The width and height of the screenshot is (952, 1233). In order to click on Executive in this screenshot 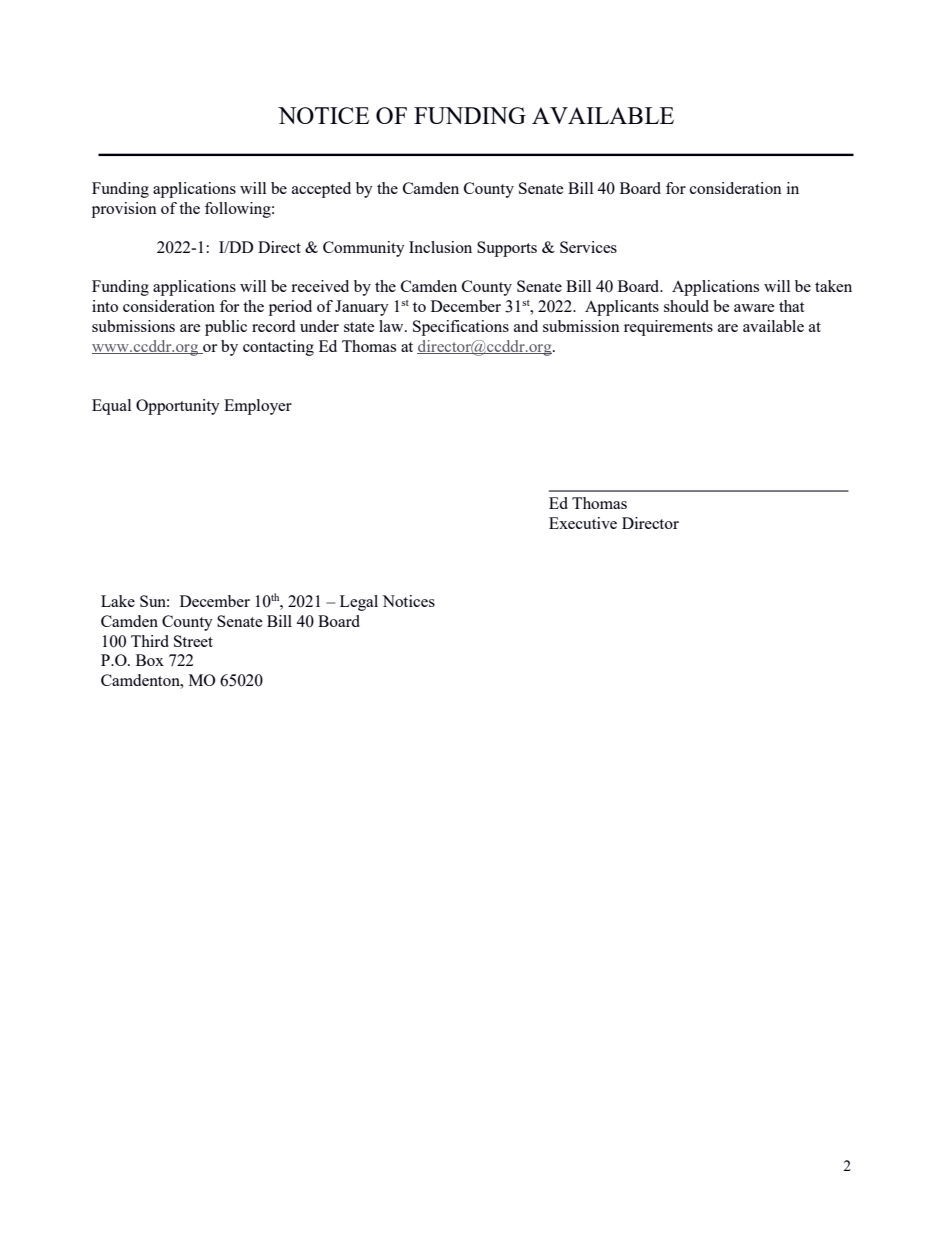, I will do `click(583, 523)`.
